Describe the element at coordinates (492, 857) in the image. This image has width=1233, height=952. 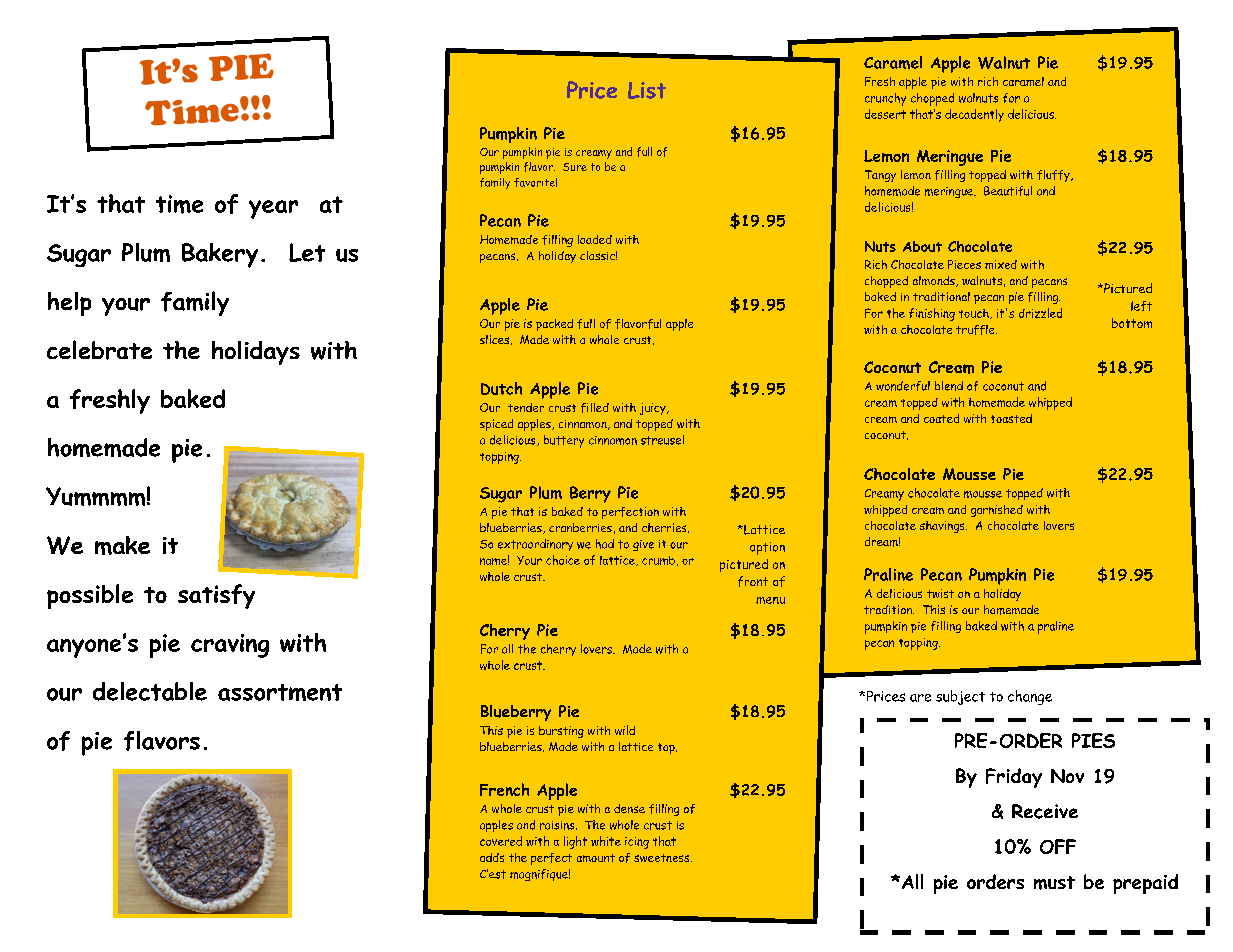
I see `adds` at that location.
